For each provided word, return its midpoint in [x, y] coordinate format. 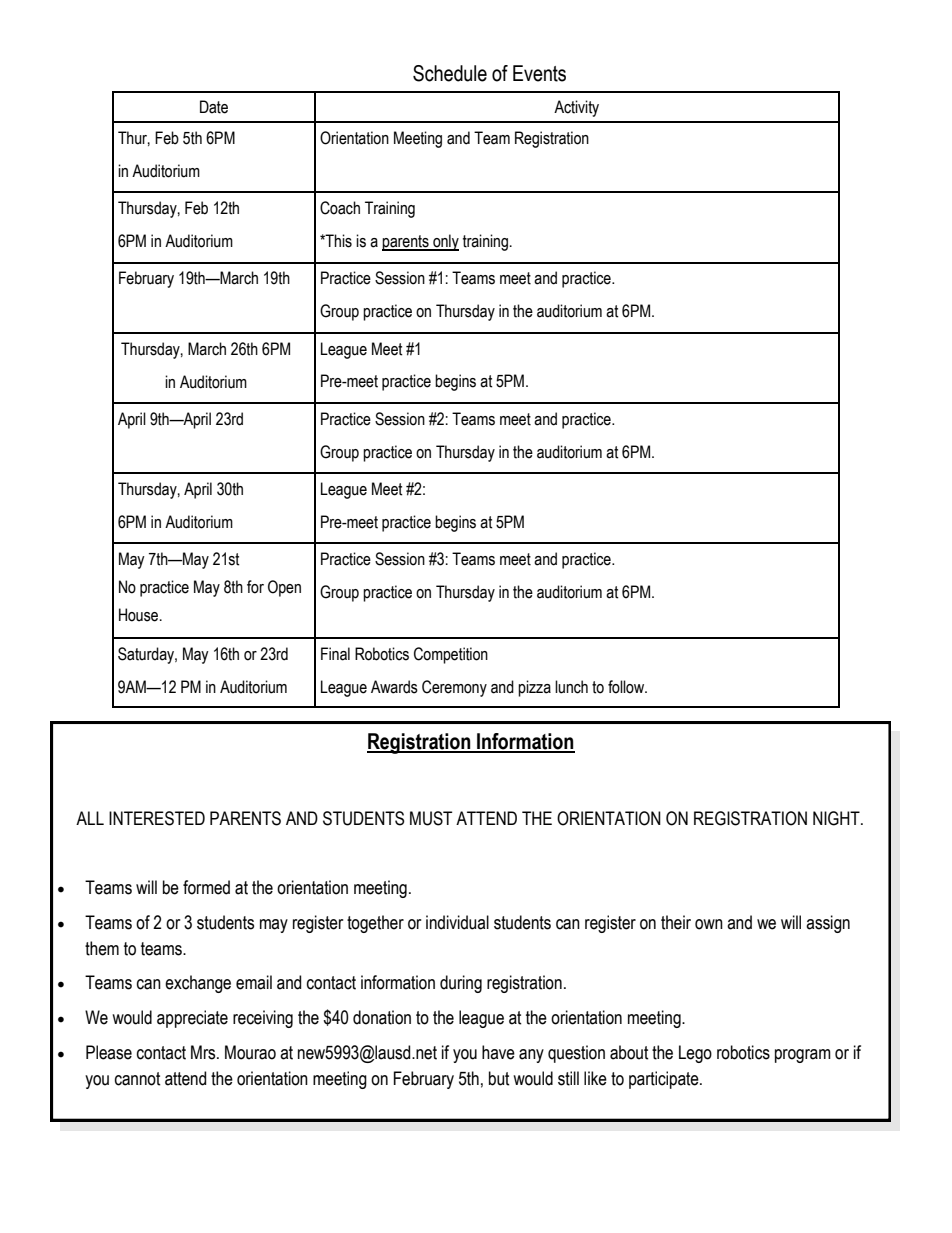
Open [284, 588]
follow [627, 687]
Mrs [204, 1052]
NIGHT [837, 818]
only [445, 242]
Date [214, 107]
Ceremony [454, 688]
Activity [576, 108]
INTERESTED [157, 818]
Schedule [450, 73]
